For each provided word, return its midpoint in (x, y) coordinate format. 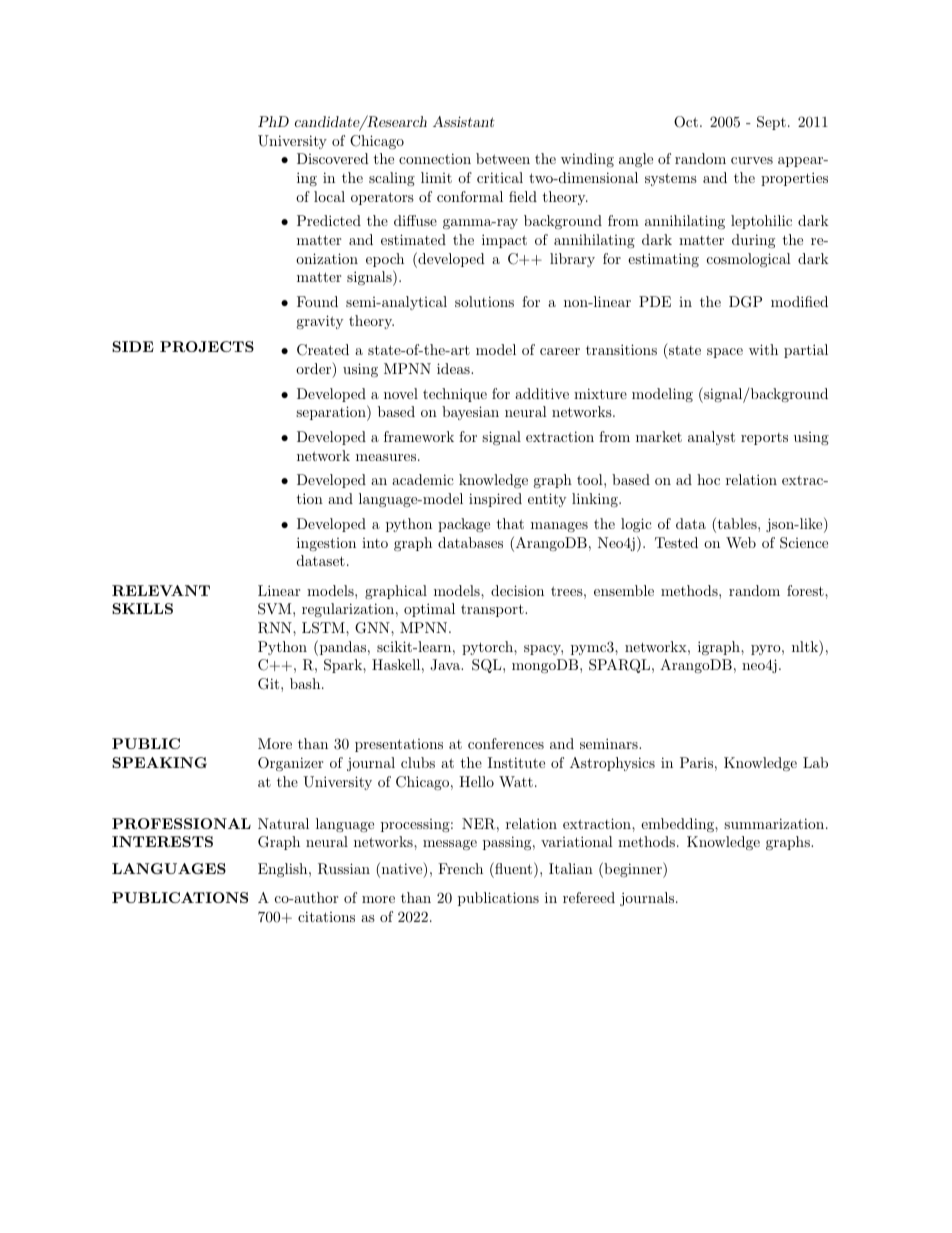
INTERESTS (162, 841)
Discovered (333, 158)
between (503, 158)
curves (752, 160)
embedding (678, 825)
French (460, 868)
